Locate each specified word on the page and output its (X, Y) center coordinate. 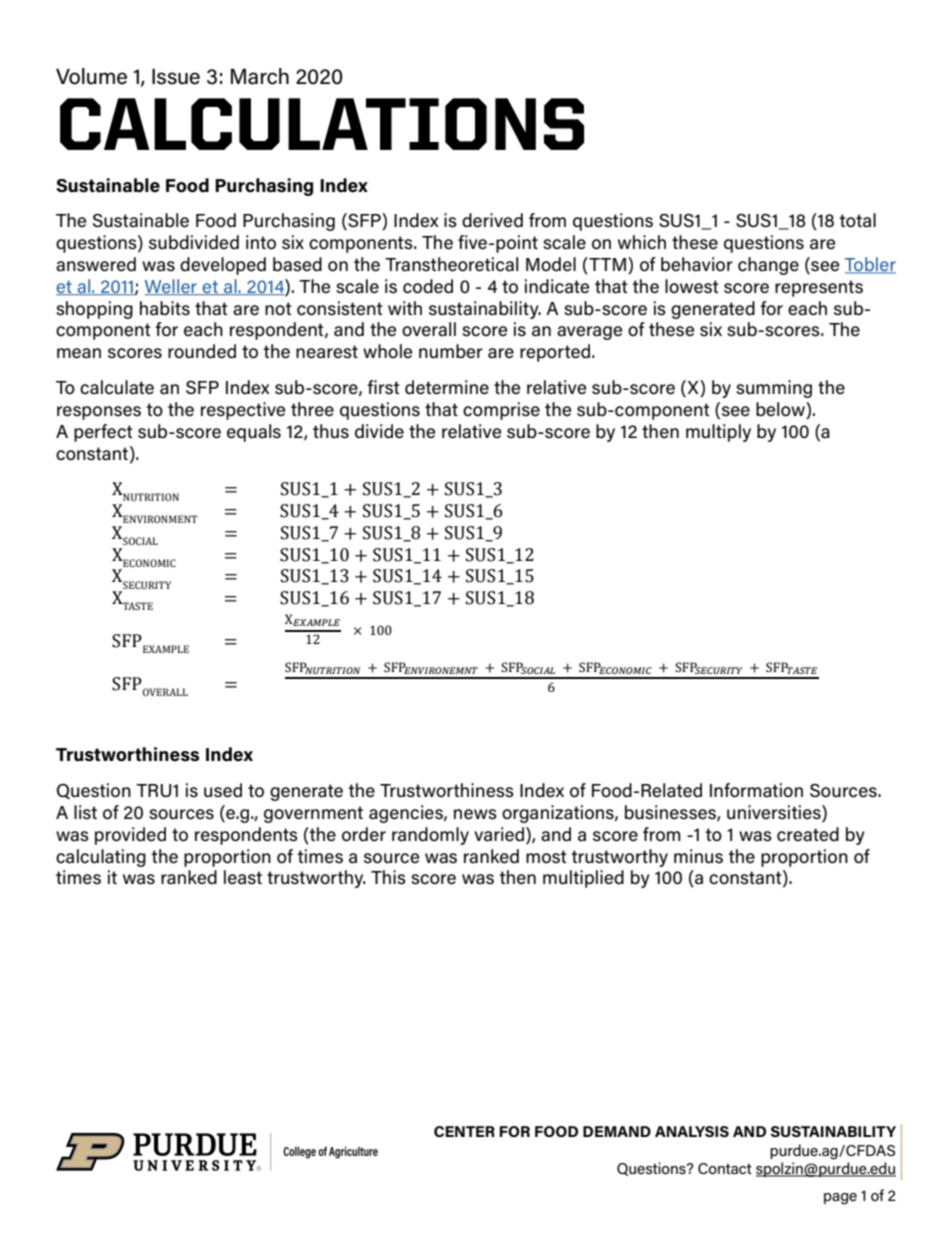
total (857, 220)
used (223, 790)
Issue (176, 76)
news (475, 814)
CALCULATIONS (322, 124)
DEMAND (617, 1131)
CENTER (464, 1131)
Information (756, 790)
